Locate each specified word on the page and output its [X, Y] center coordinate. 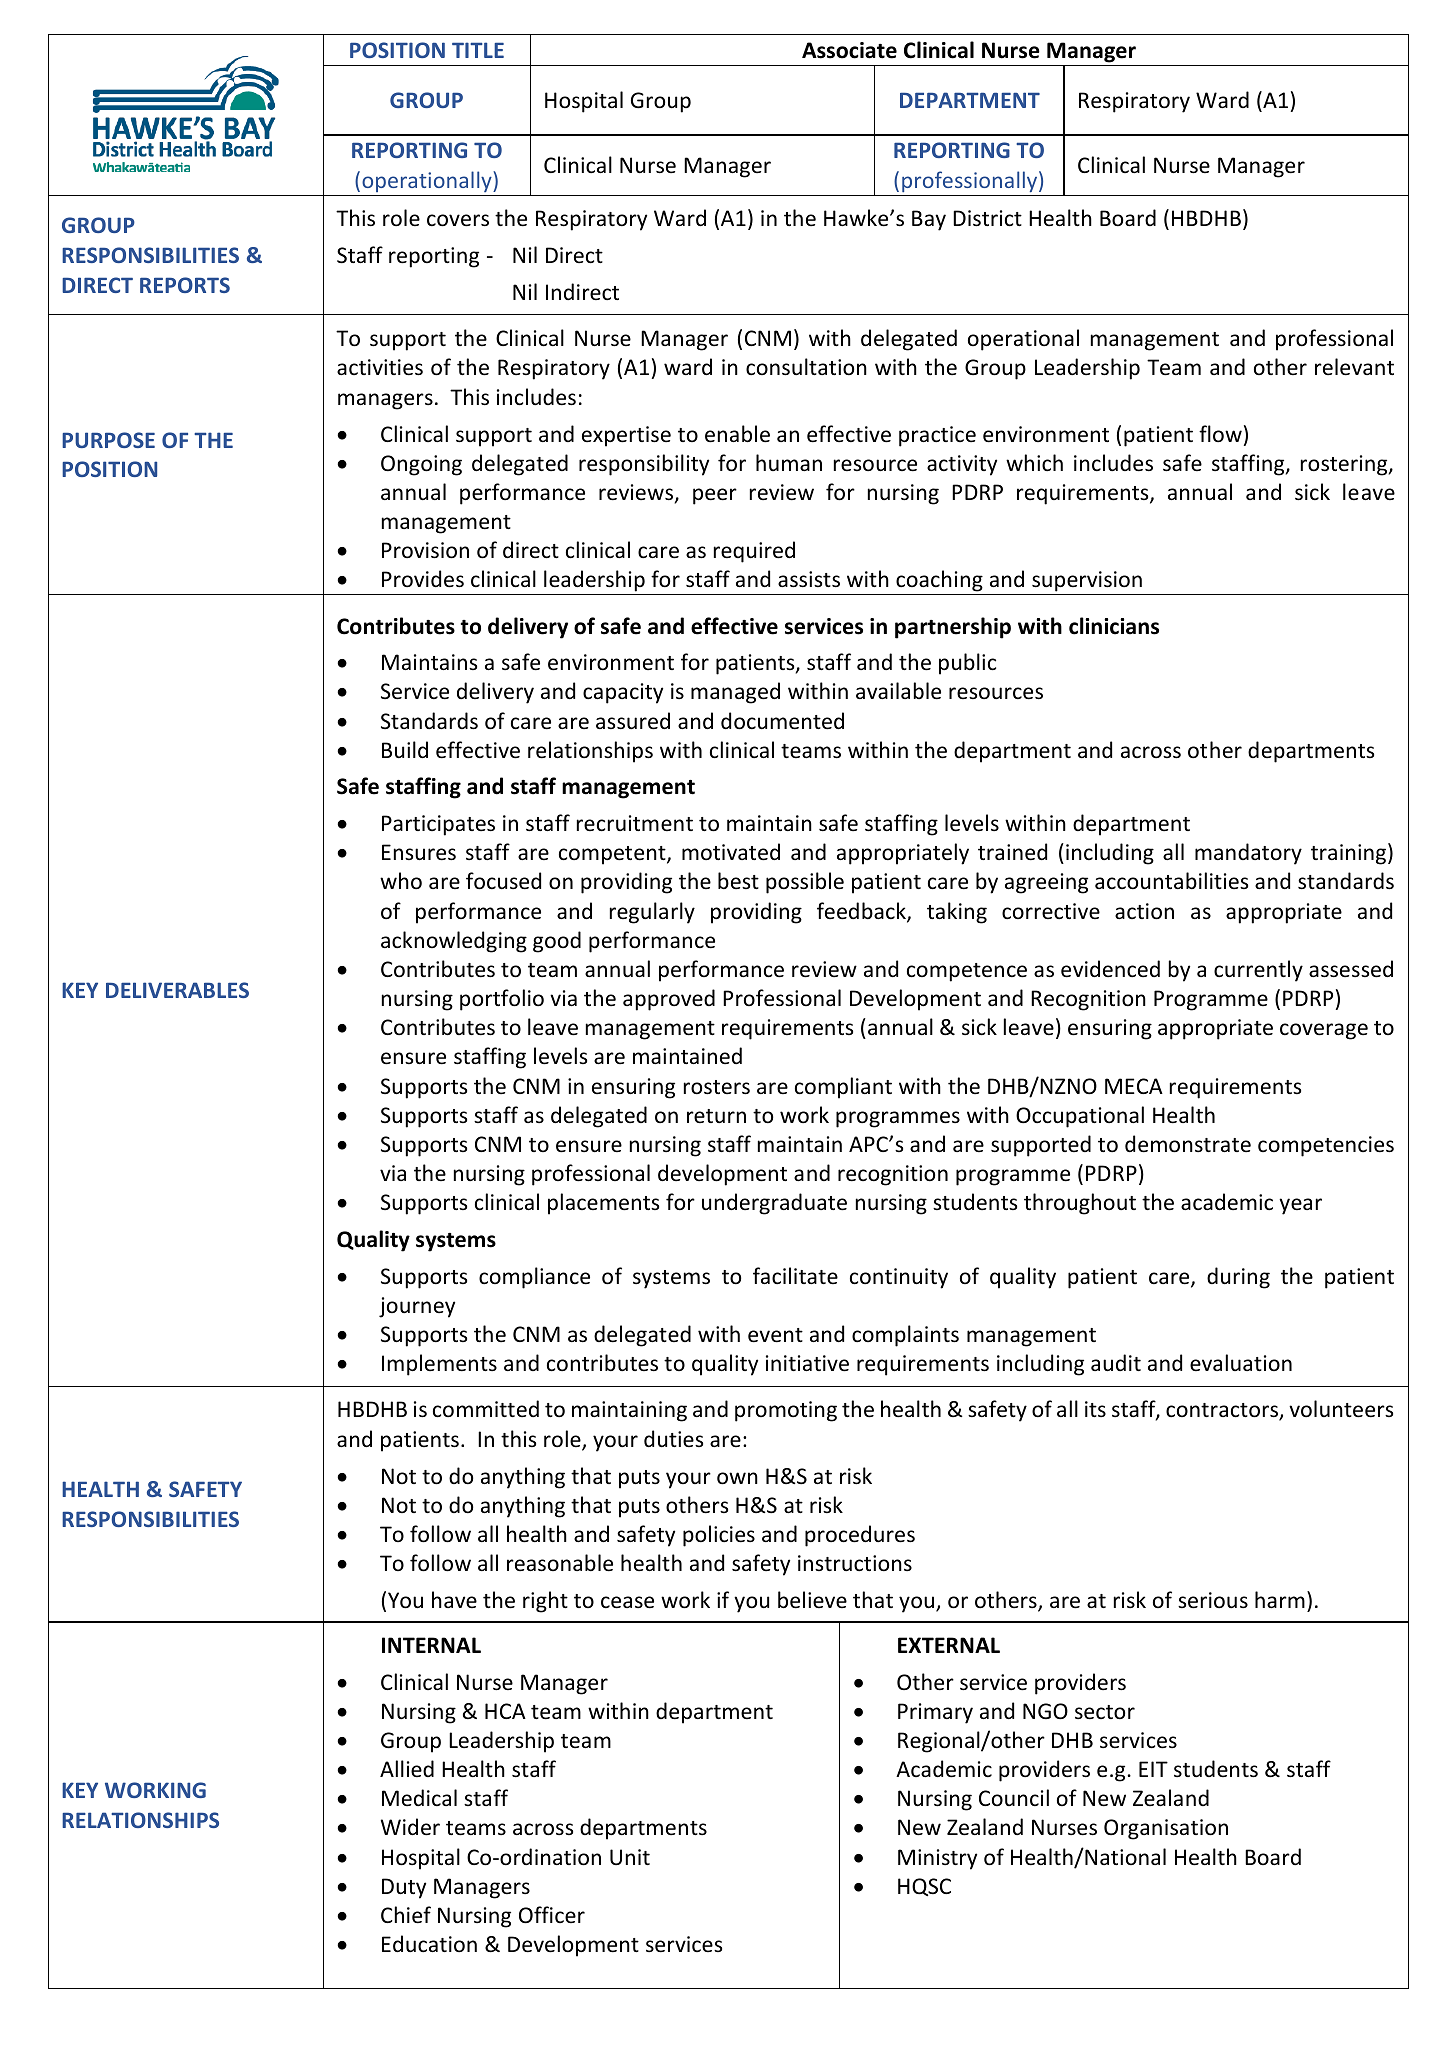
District [987, 218]
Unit [630, 1857]
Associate [849, 50]
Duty [404, 1888]
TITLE [478, 50]
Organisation [1166, 1829]
